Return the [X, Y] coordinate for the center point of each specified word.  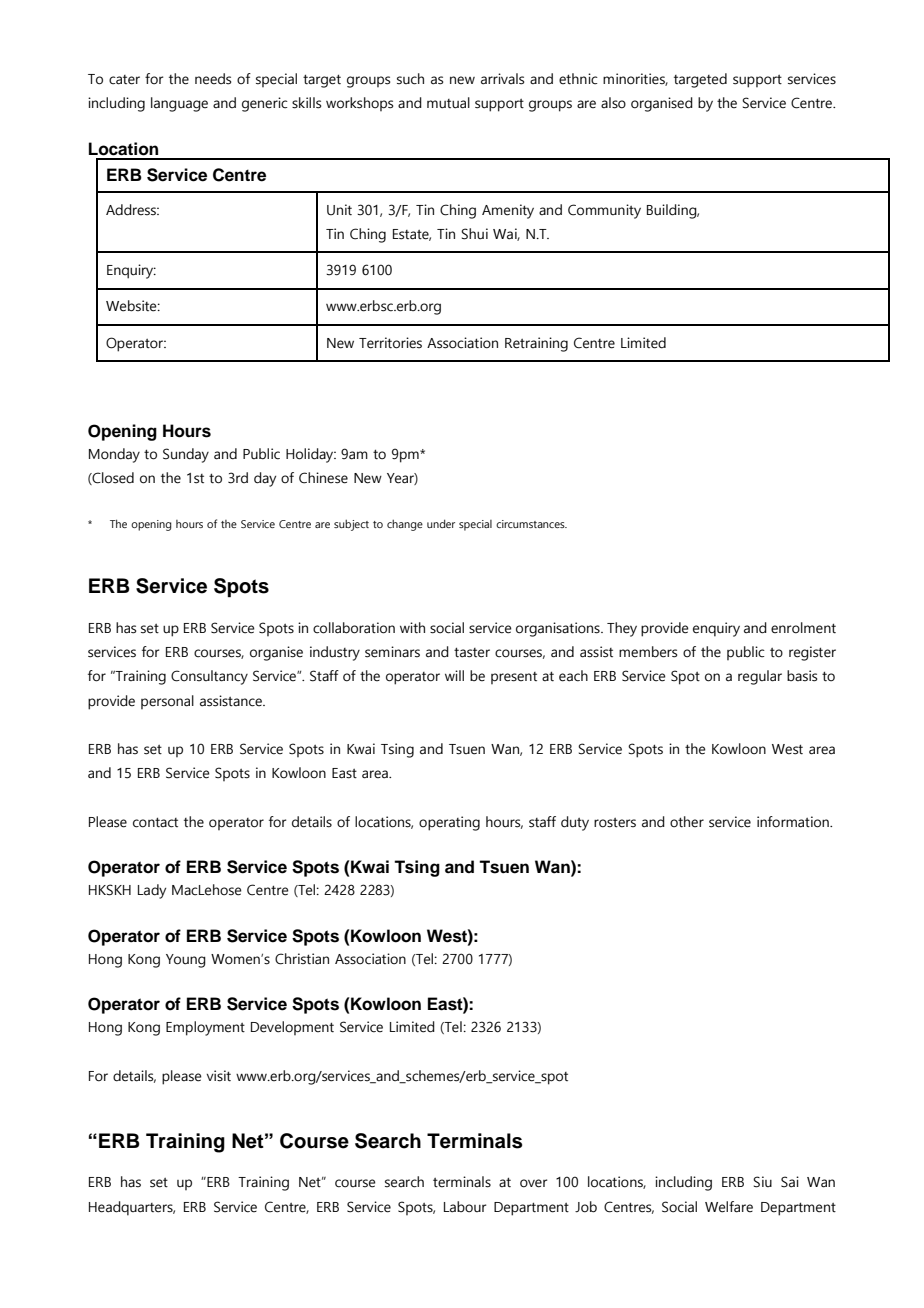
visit [218, 1076]
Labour [465, 1207]
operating [449, 823]
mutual [448, 103]
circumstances [531, 524]
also [613, 103]
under [441, 523]
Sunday [186, 455]
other [687, 822]
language [179, 104]
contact [155, 822]
